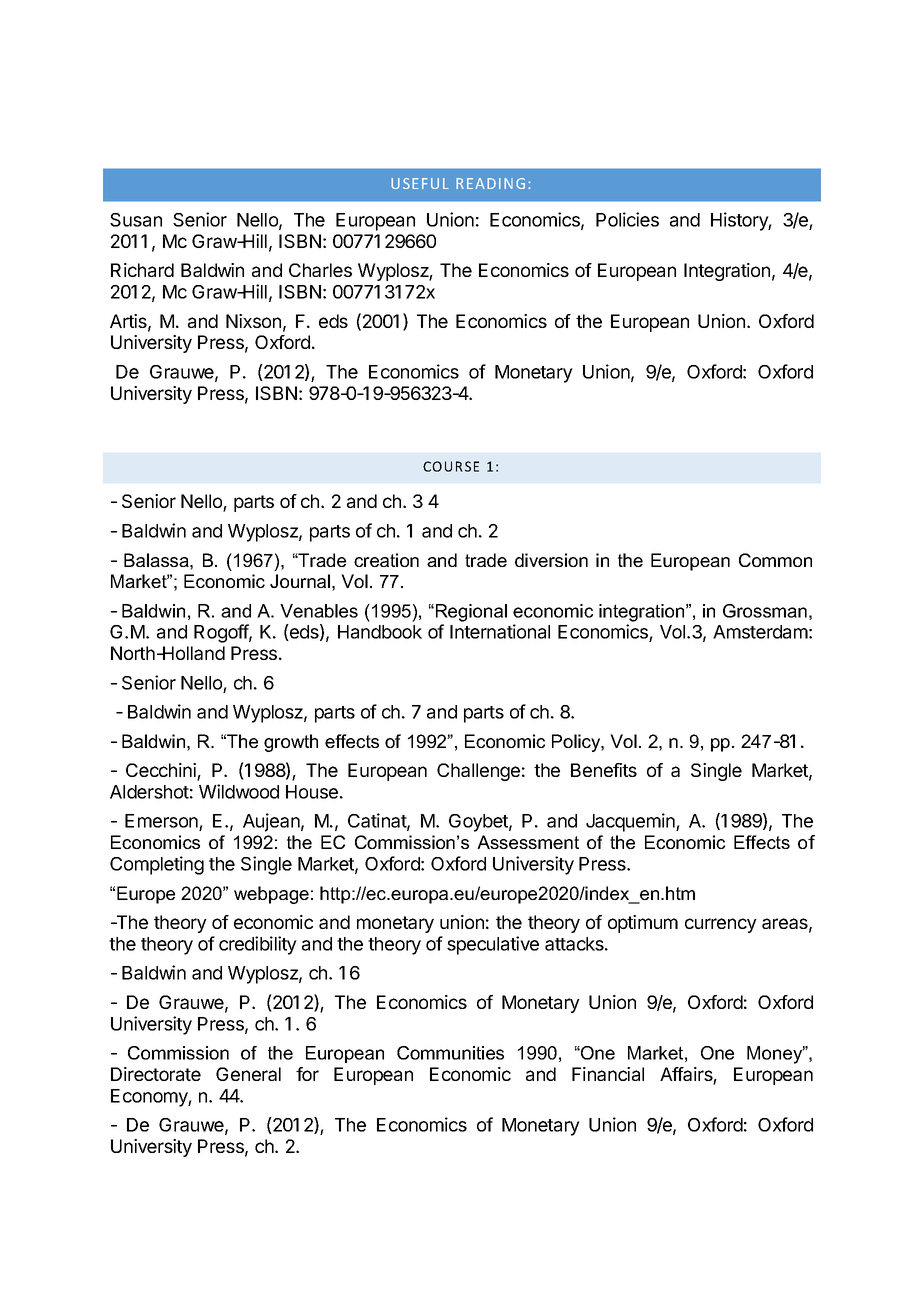  What do you see at coordinates (136, 220) in the screenshot?
I see `Susan` at bounding box center [136, 220].
